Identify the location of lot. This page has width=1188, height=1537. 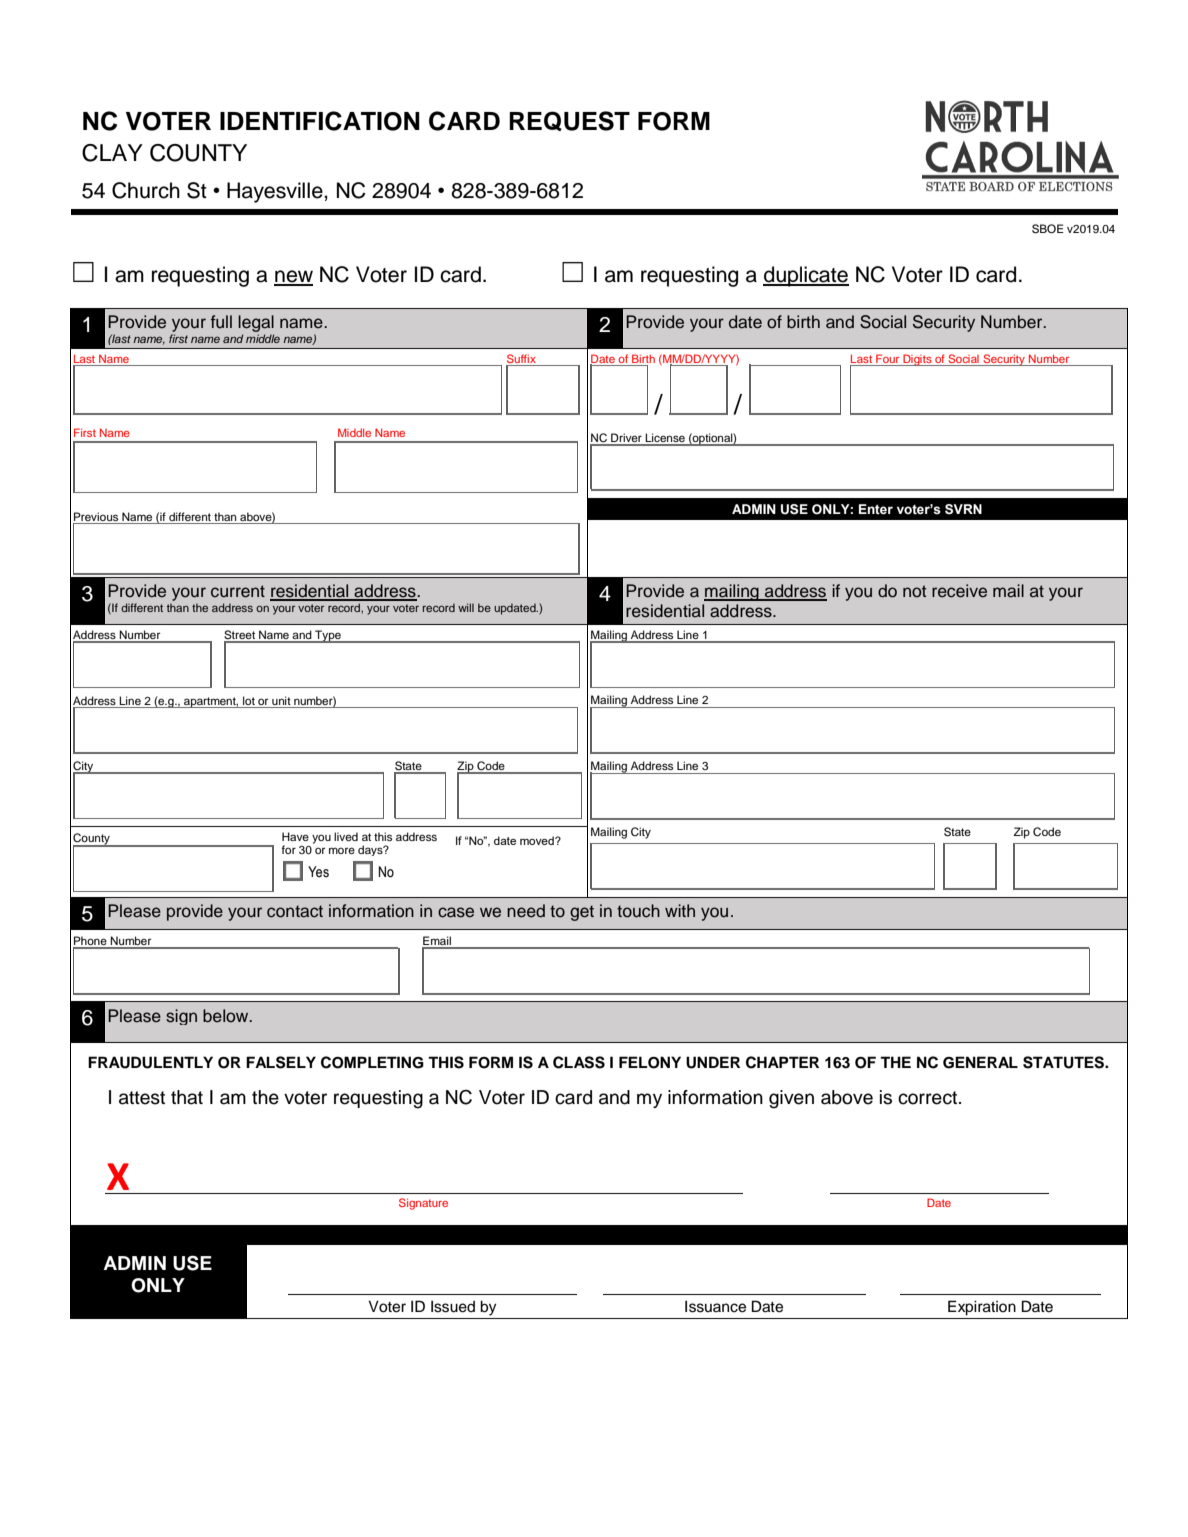
(249, 700).
